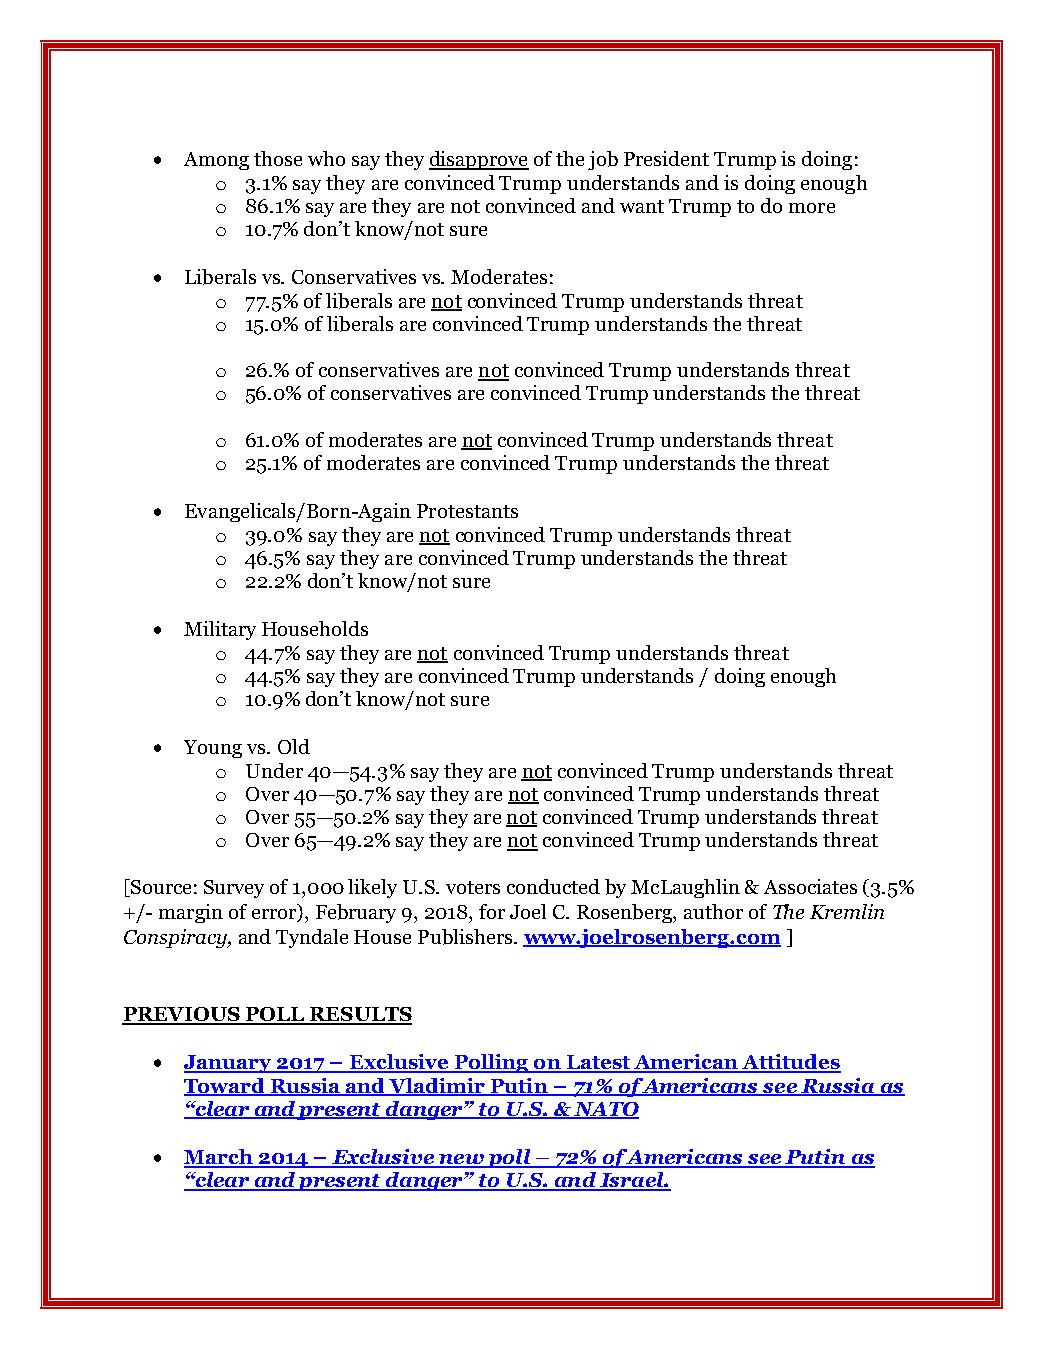 Image resolution: width=1043 pixels, height=1349 pixels. What do you see at coordinates (461, 1160) in the screenshot?
I see `new` at bounding box center [461, 1160].
